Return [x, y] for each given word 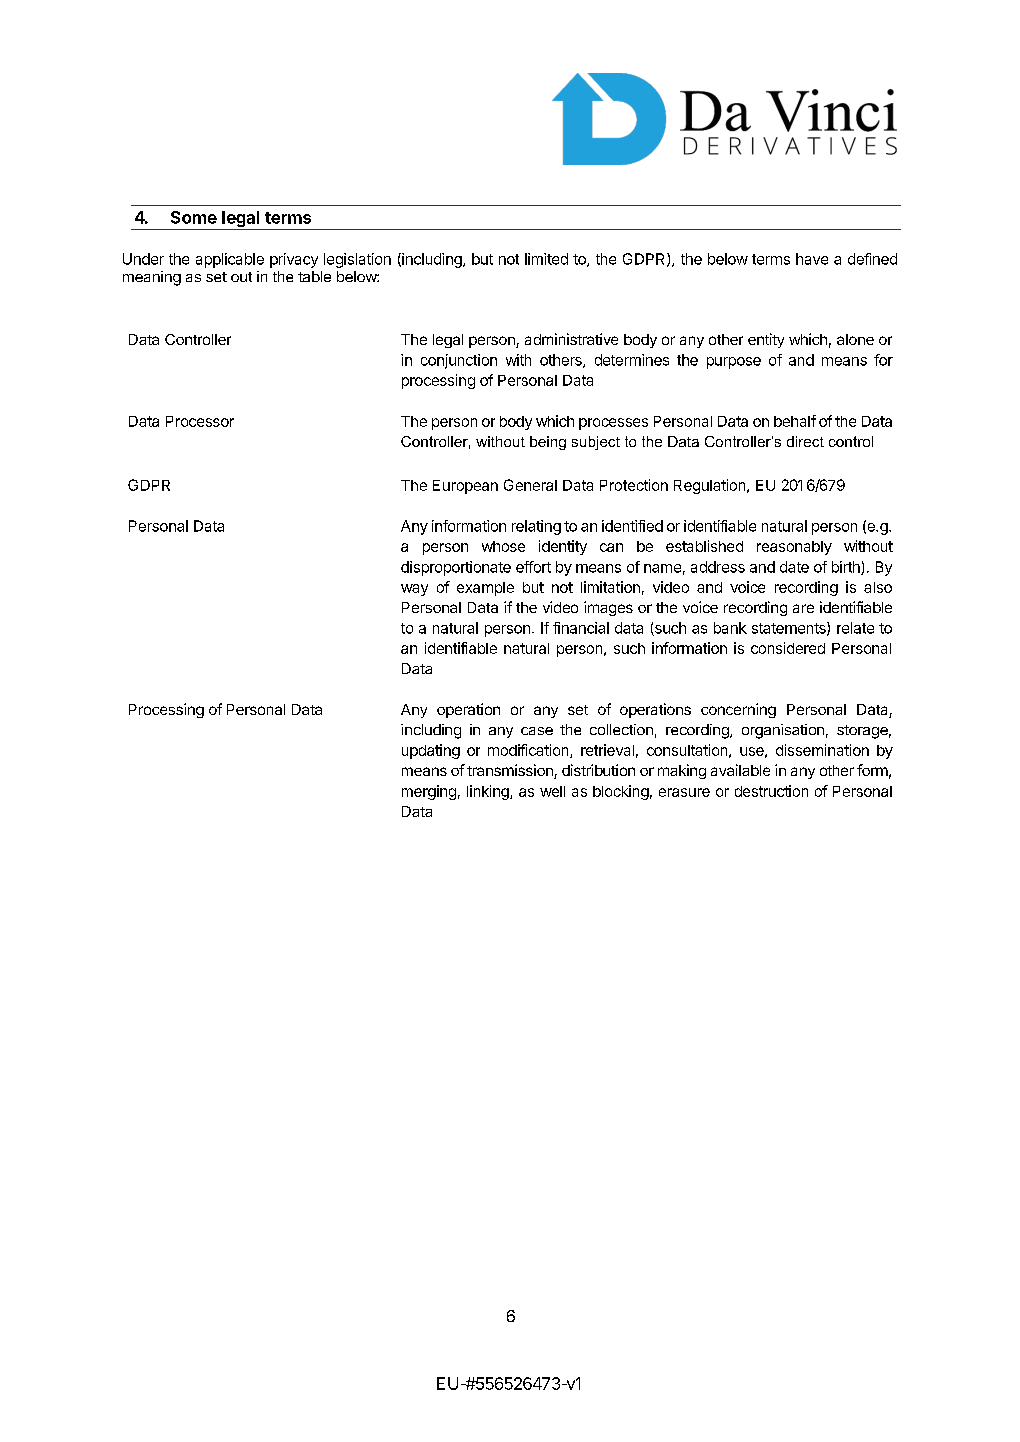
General [530, 485]
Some [194, 217]
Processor [200, 421]
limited [546, 259]
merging [429, 792]
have [812, 259]
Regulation [711, 486]
